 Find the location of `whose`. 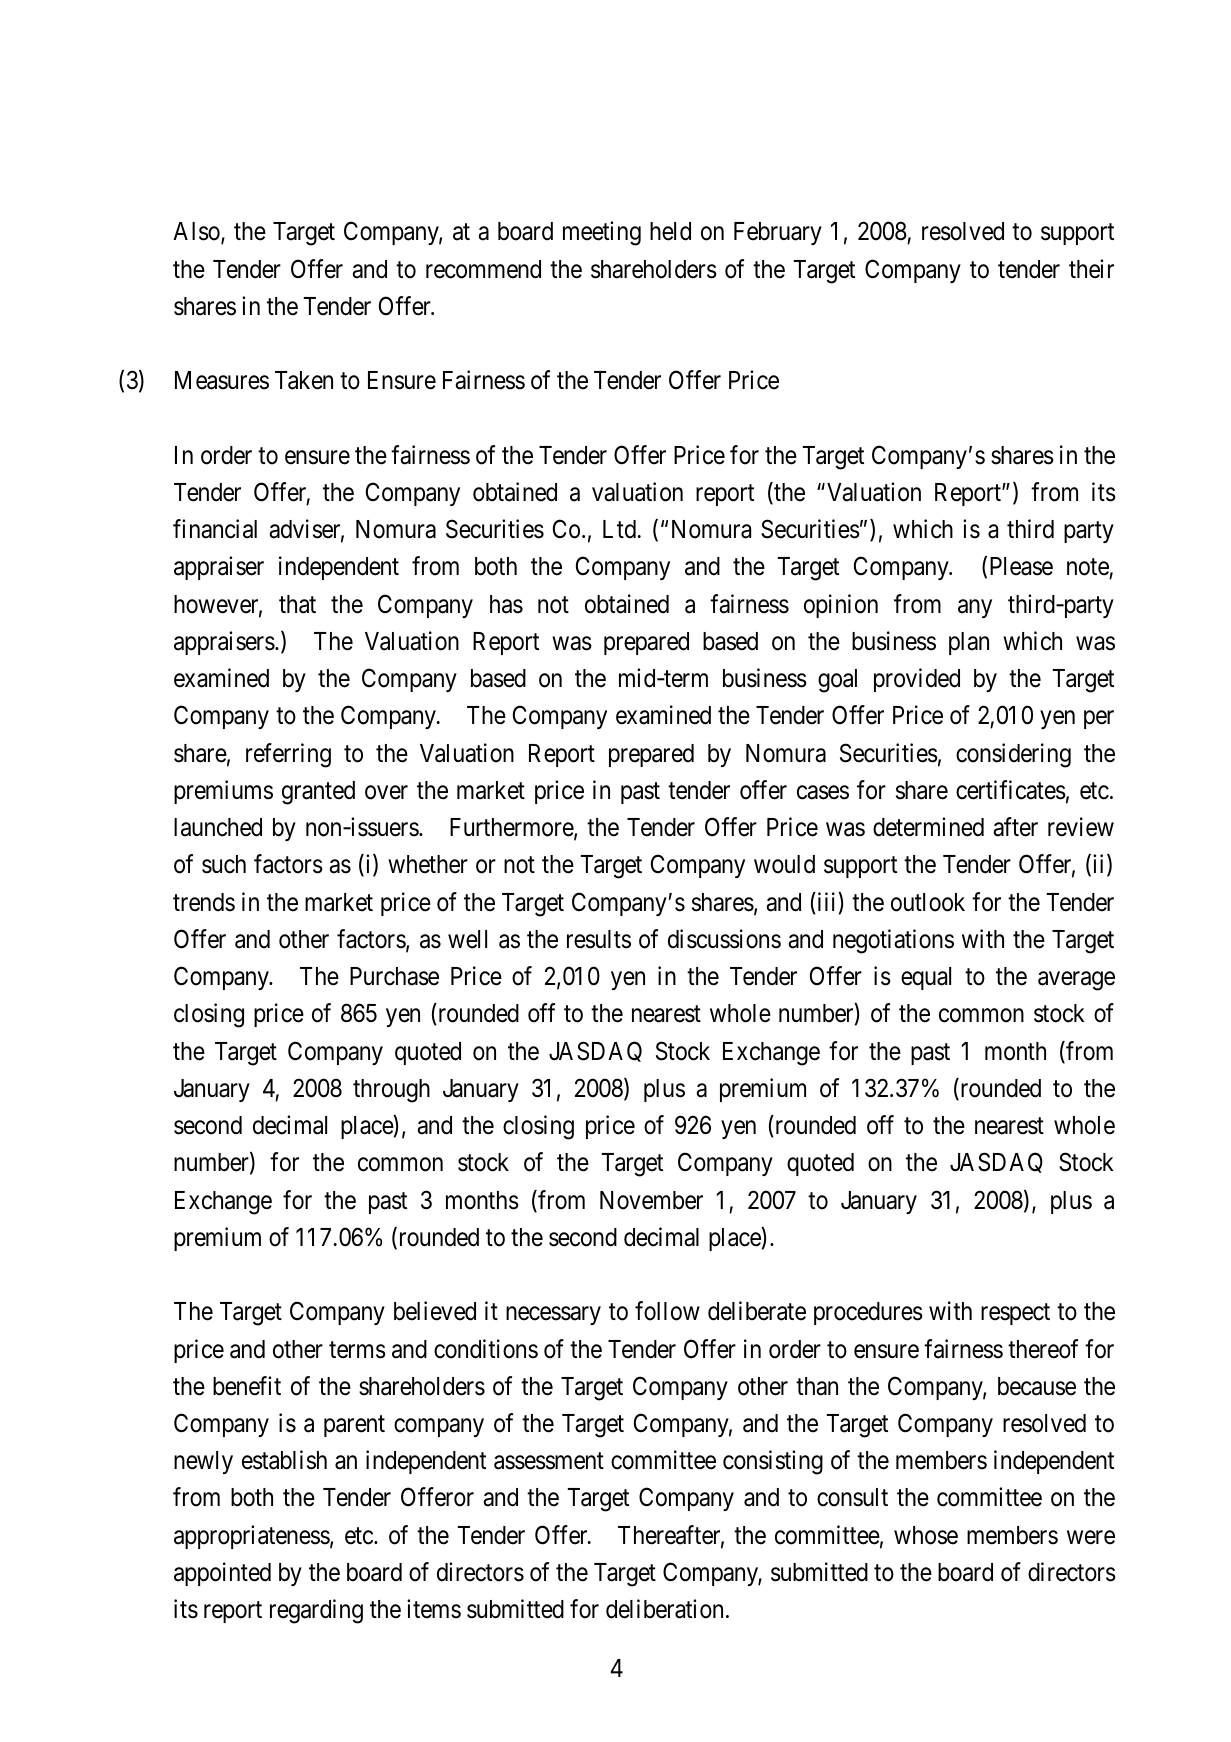

whose is located at coordinates (926, 1535).
